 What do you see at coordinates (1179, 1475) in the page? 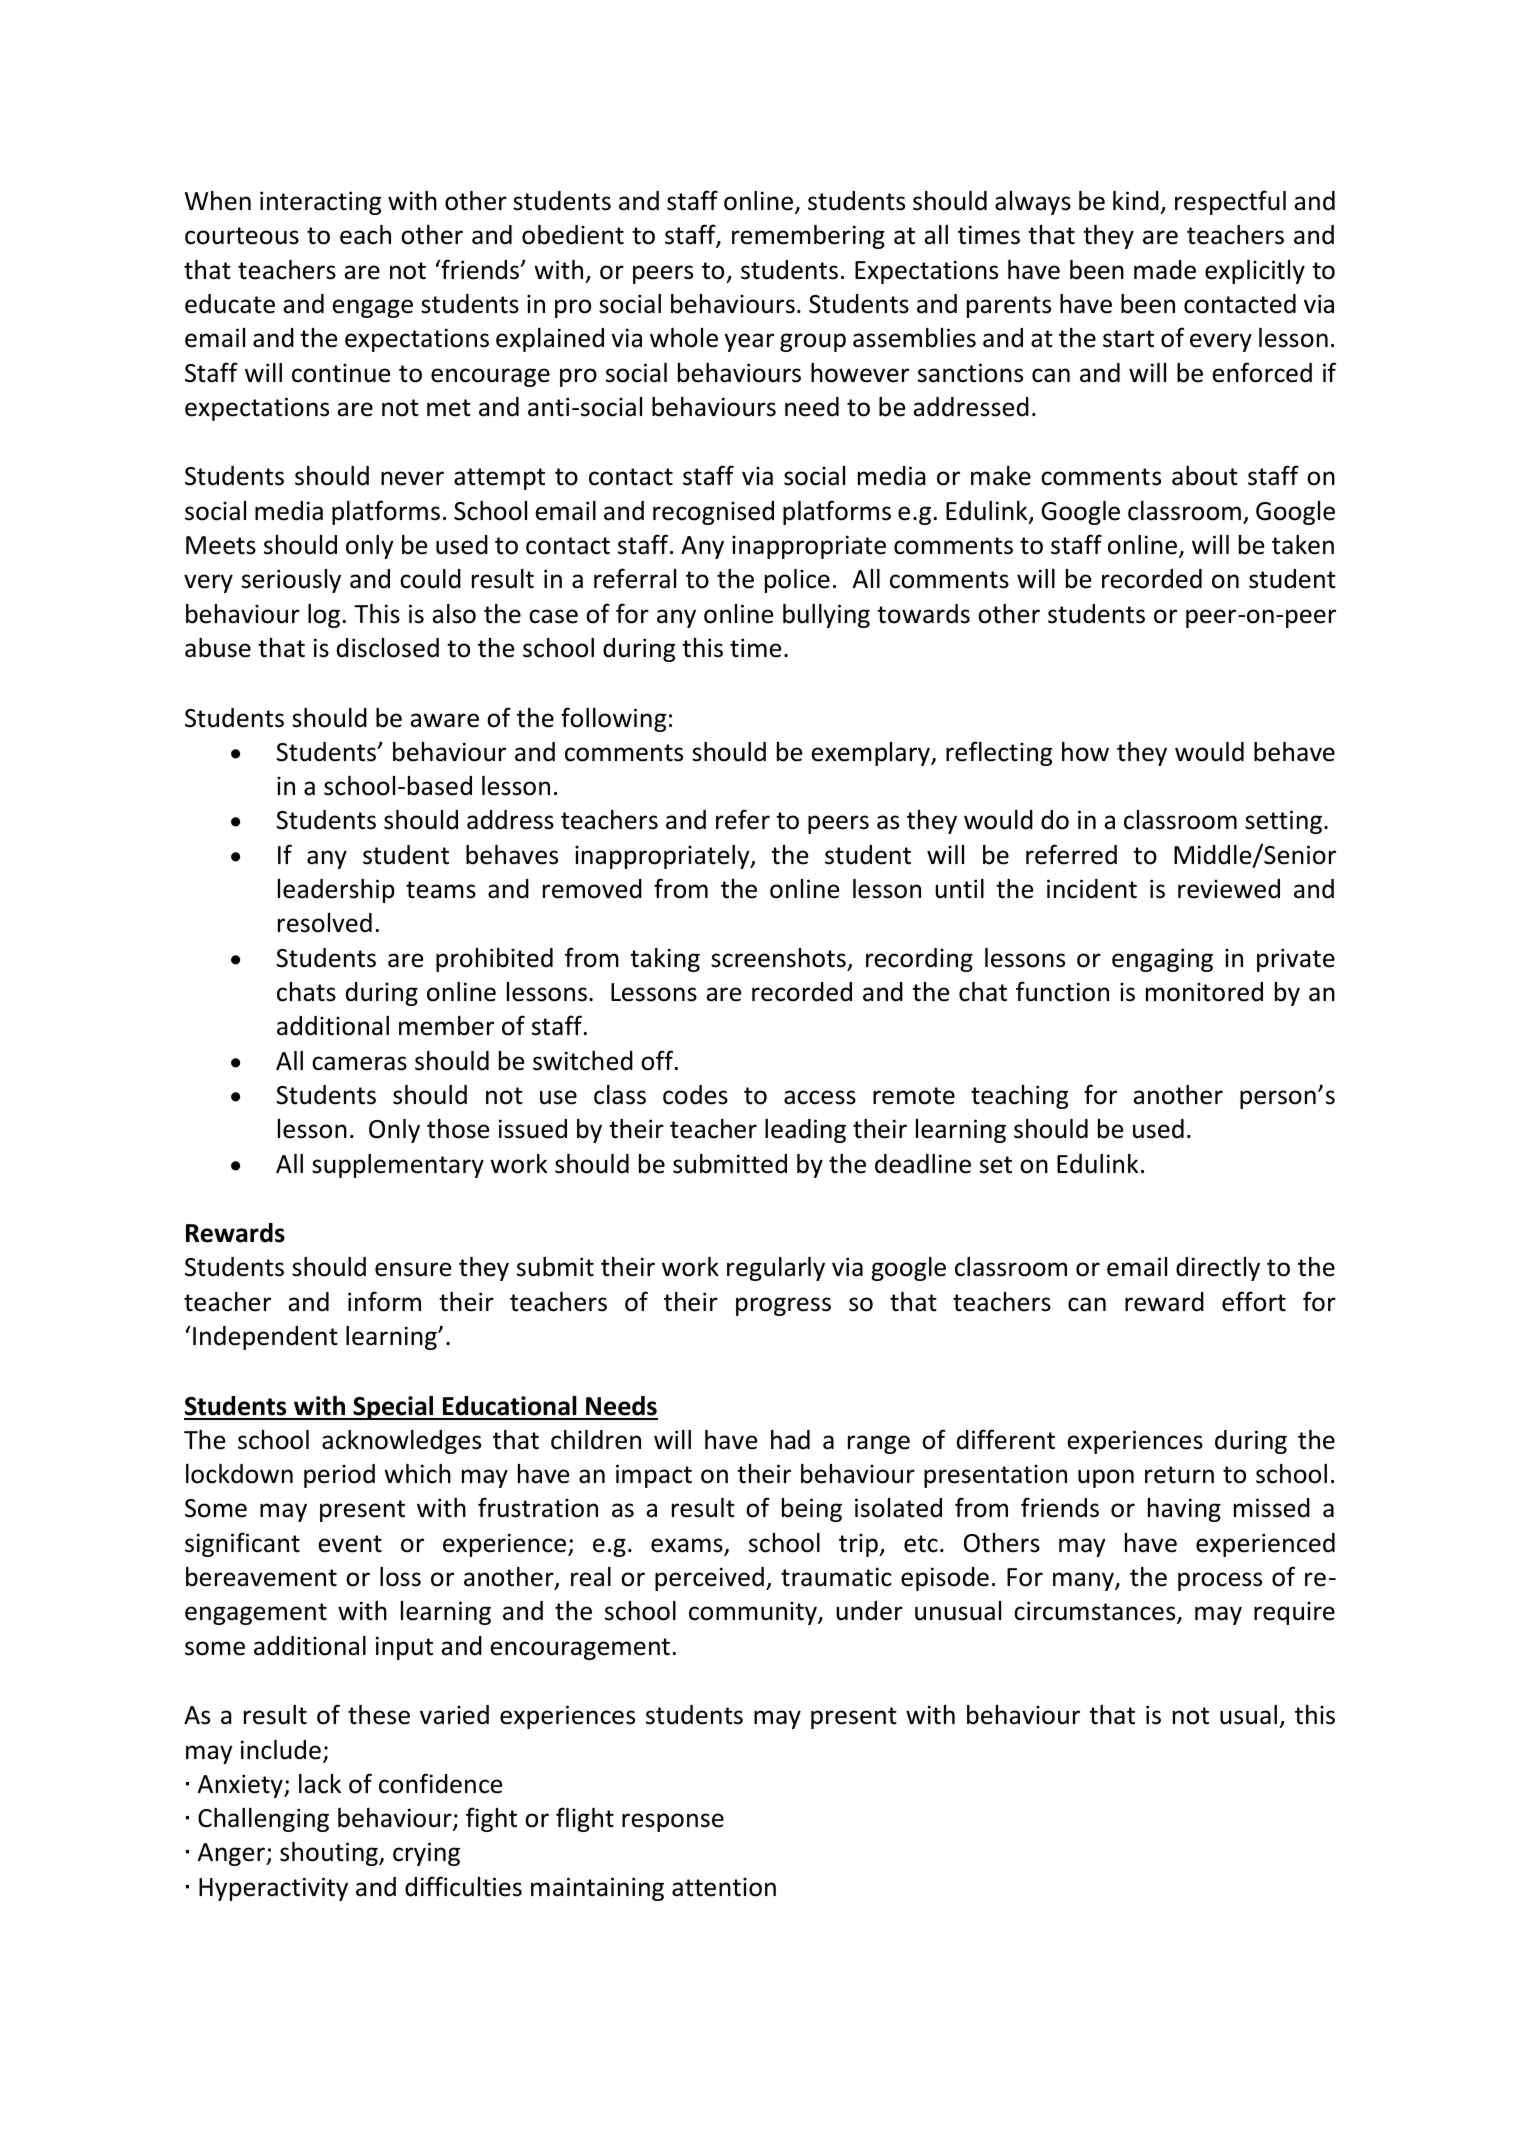
I see `return` at bounding box center [1179, 1475].
